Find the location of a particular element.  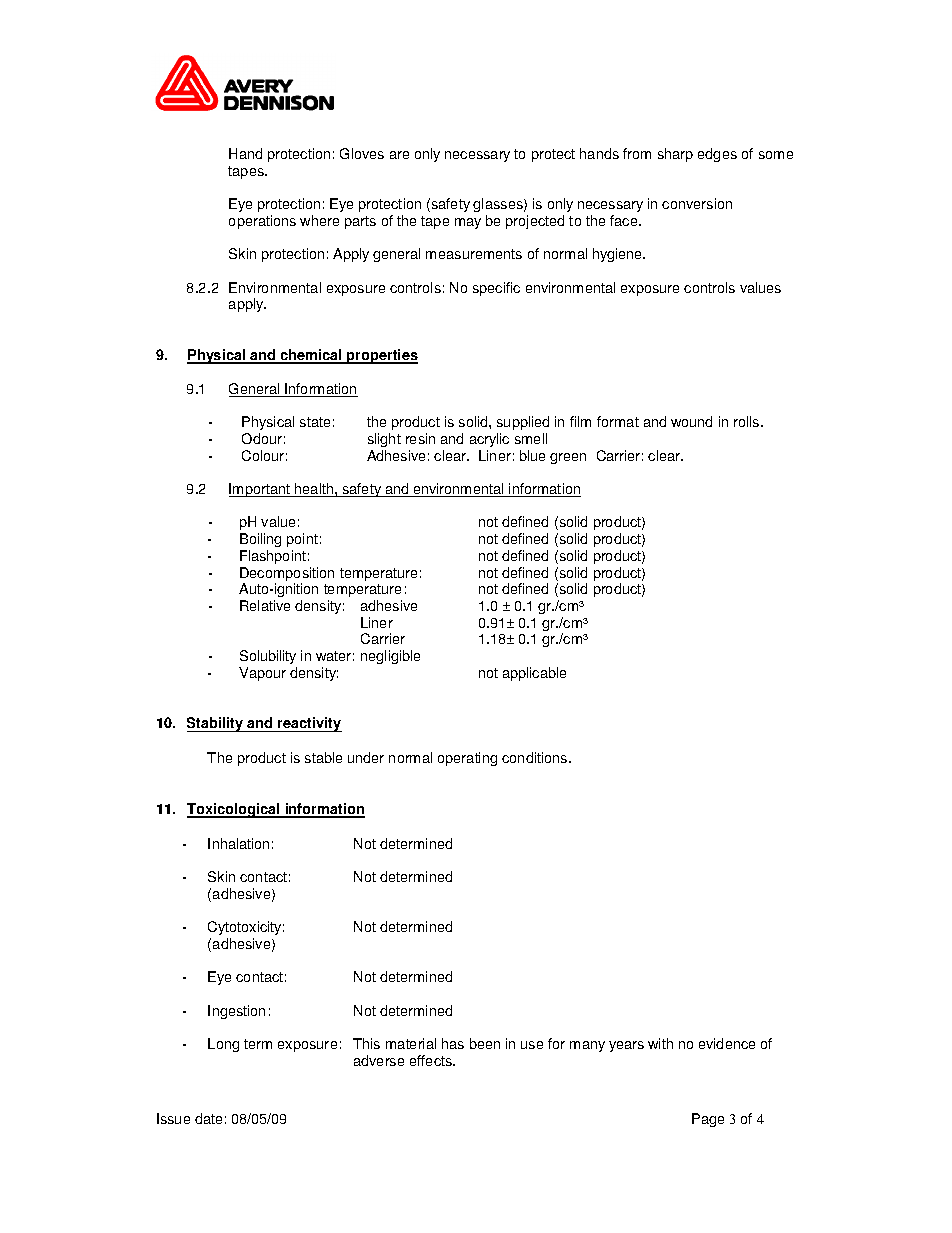

Solubility is located at coordinates (268, 657).
